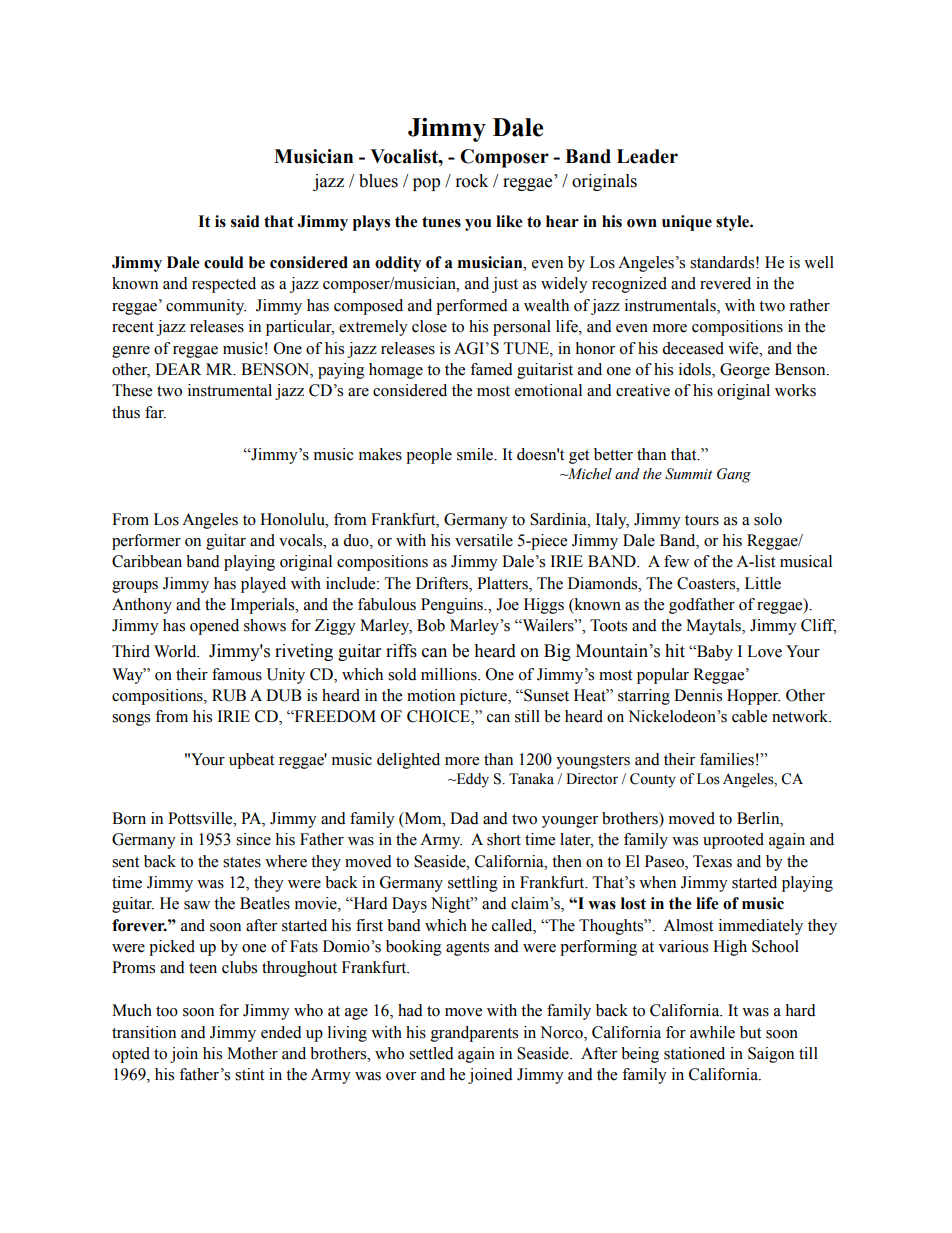 The image size is (952, 1233). What do you see at coordinates (249, 1074) in the image?
I see `stint` at bounding box center [249, 1074].
